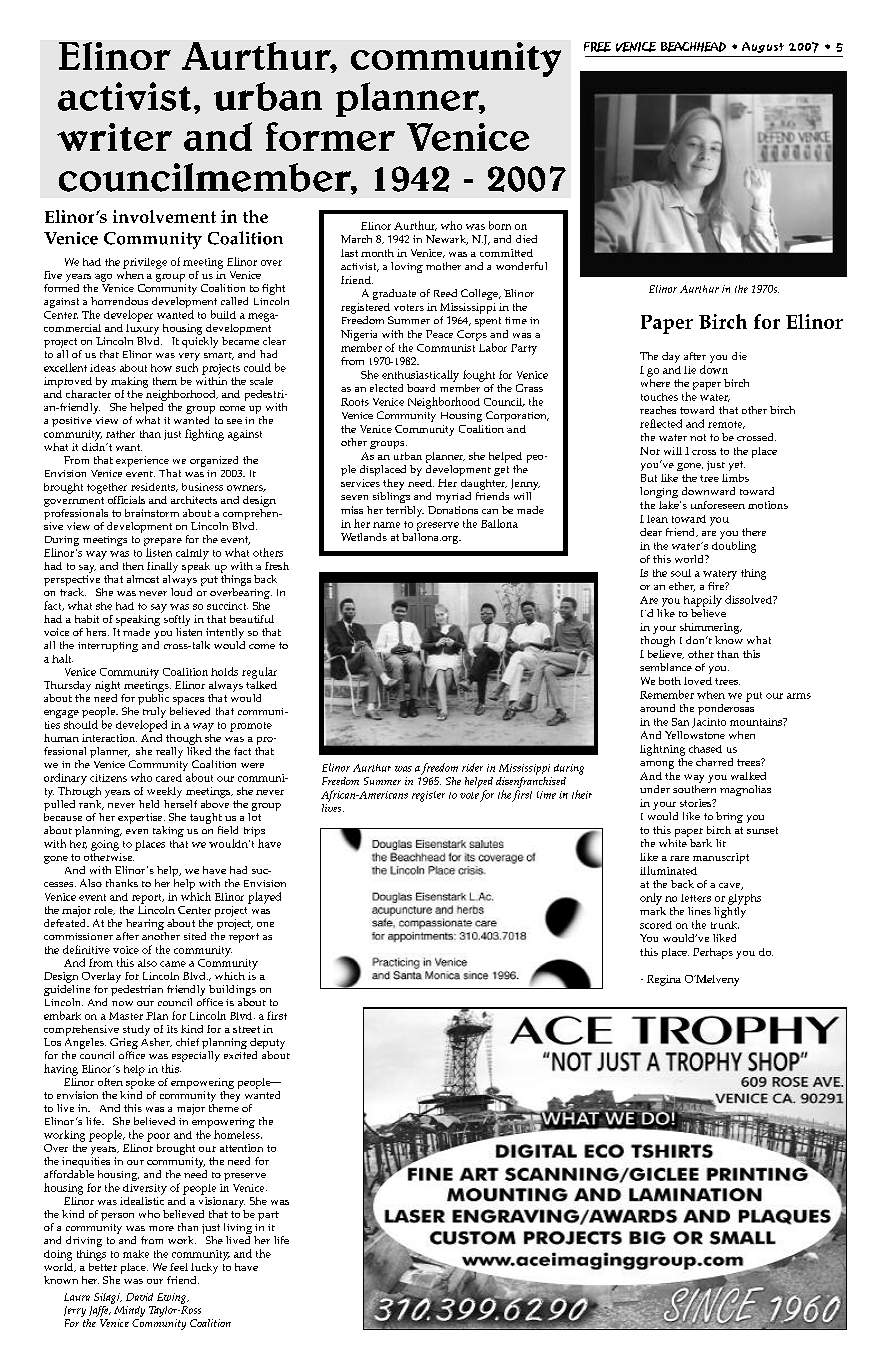  I want to click on rider, so click(472, 767).
